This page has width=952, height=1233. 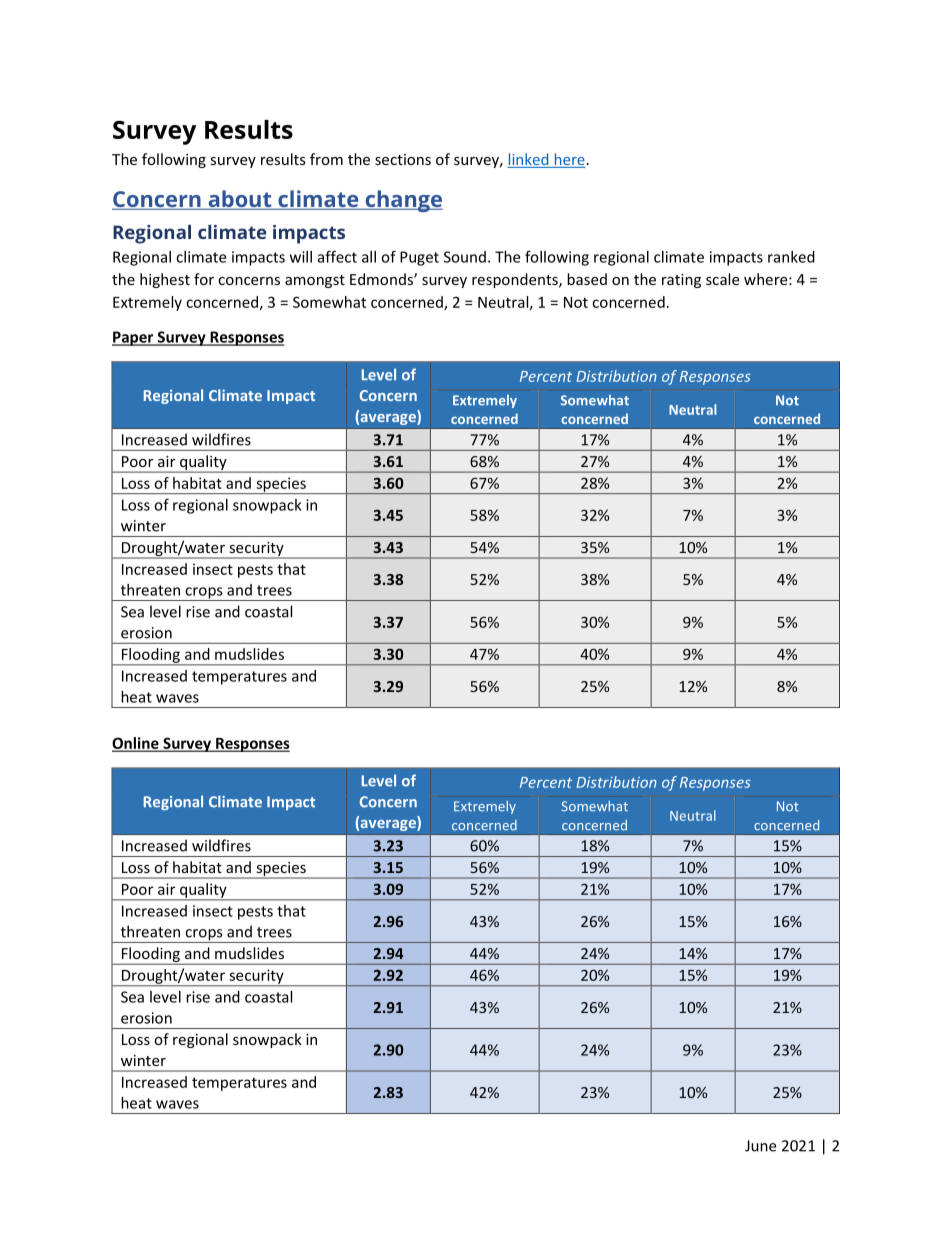 I want to click on respondents, so click(x=516, y=280).
